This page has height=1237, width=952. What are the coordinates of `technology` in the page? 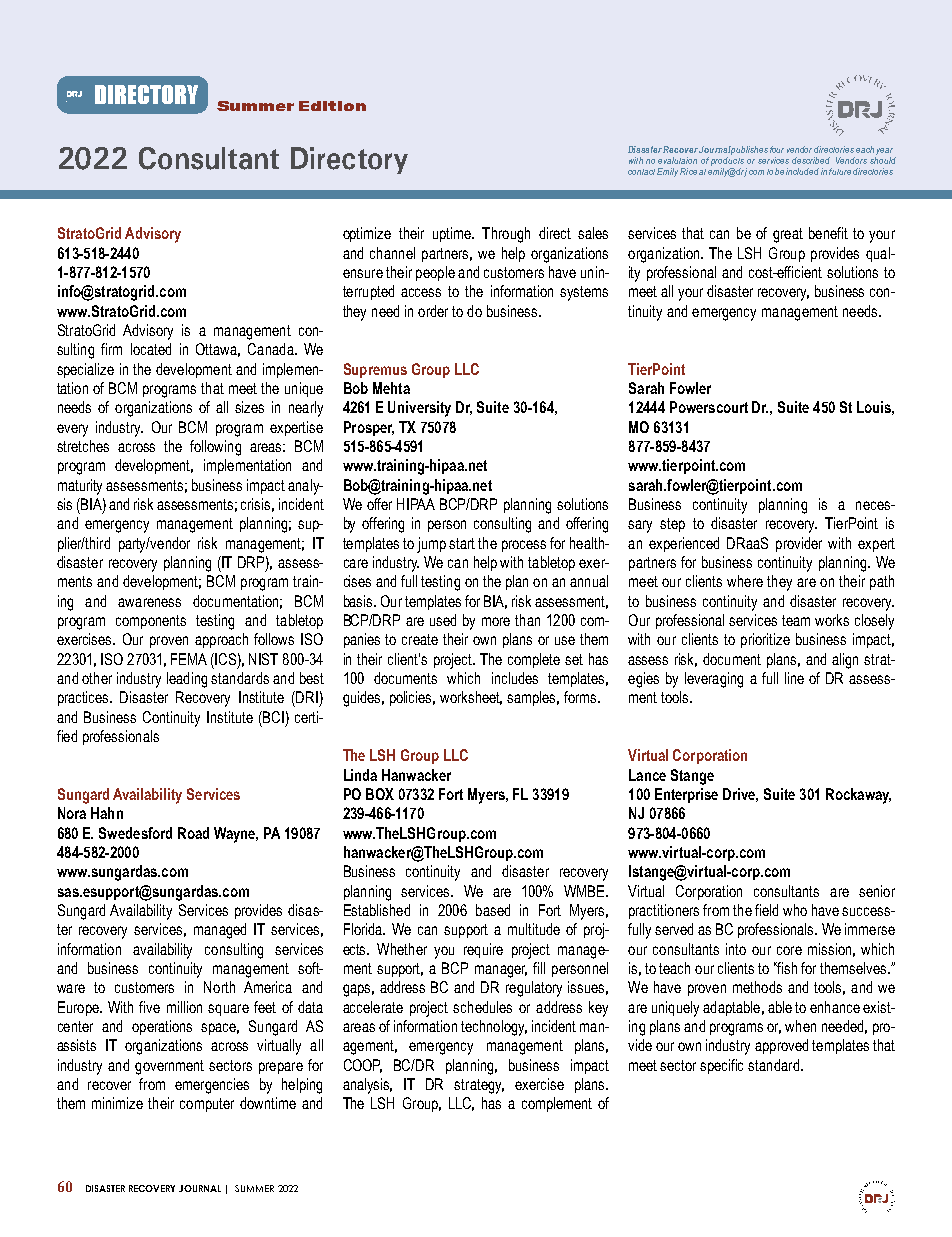 It's located at (494, 1028).
